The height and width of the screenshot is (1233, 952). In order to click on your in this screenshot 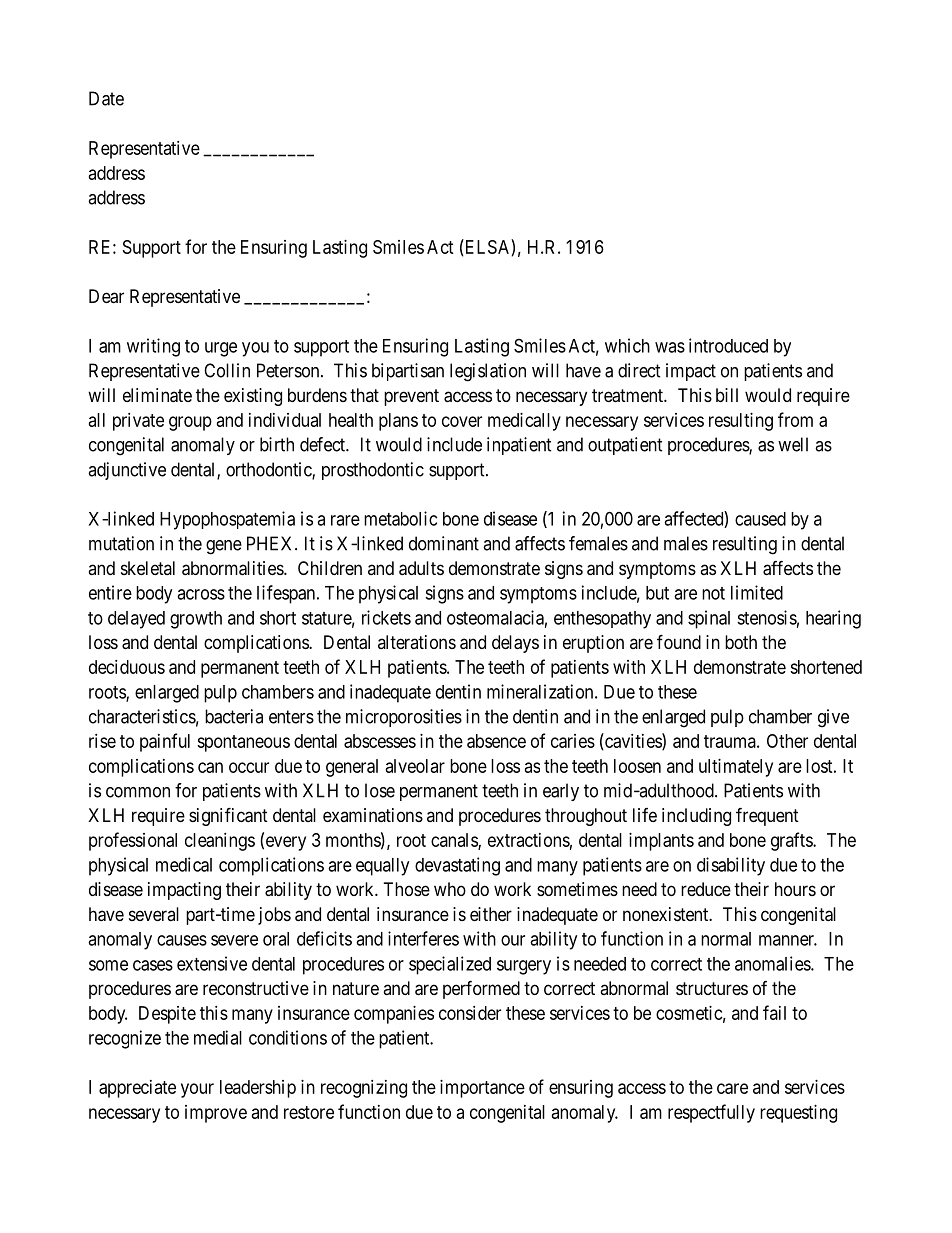, I will do `click(197, 1090)`.
